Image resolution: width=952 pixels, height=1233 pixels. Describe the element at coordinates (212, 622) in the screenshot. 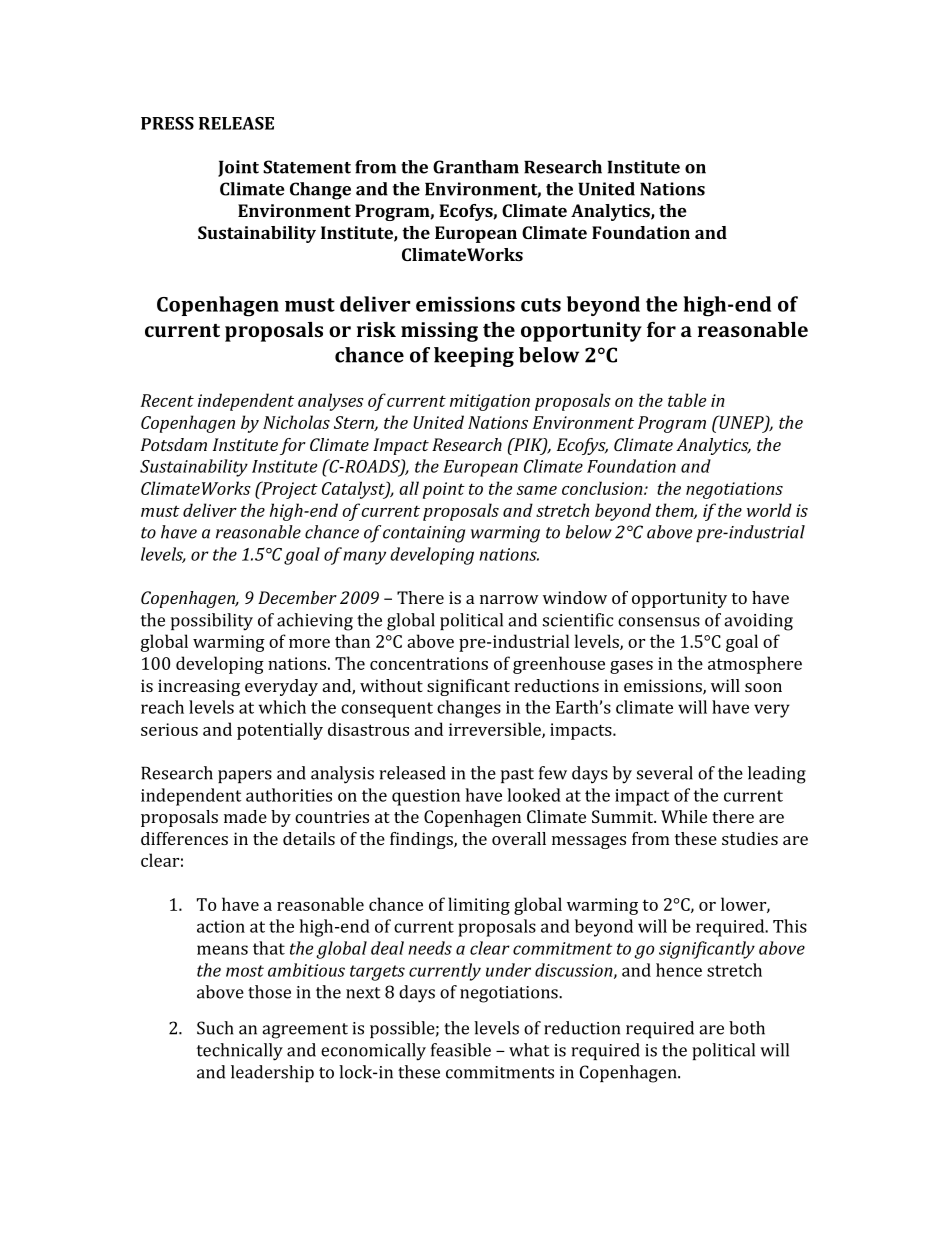

I see `possibility` at that location.
